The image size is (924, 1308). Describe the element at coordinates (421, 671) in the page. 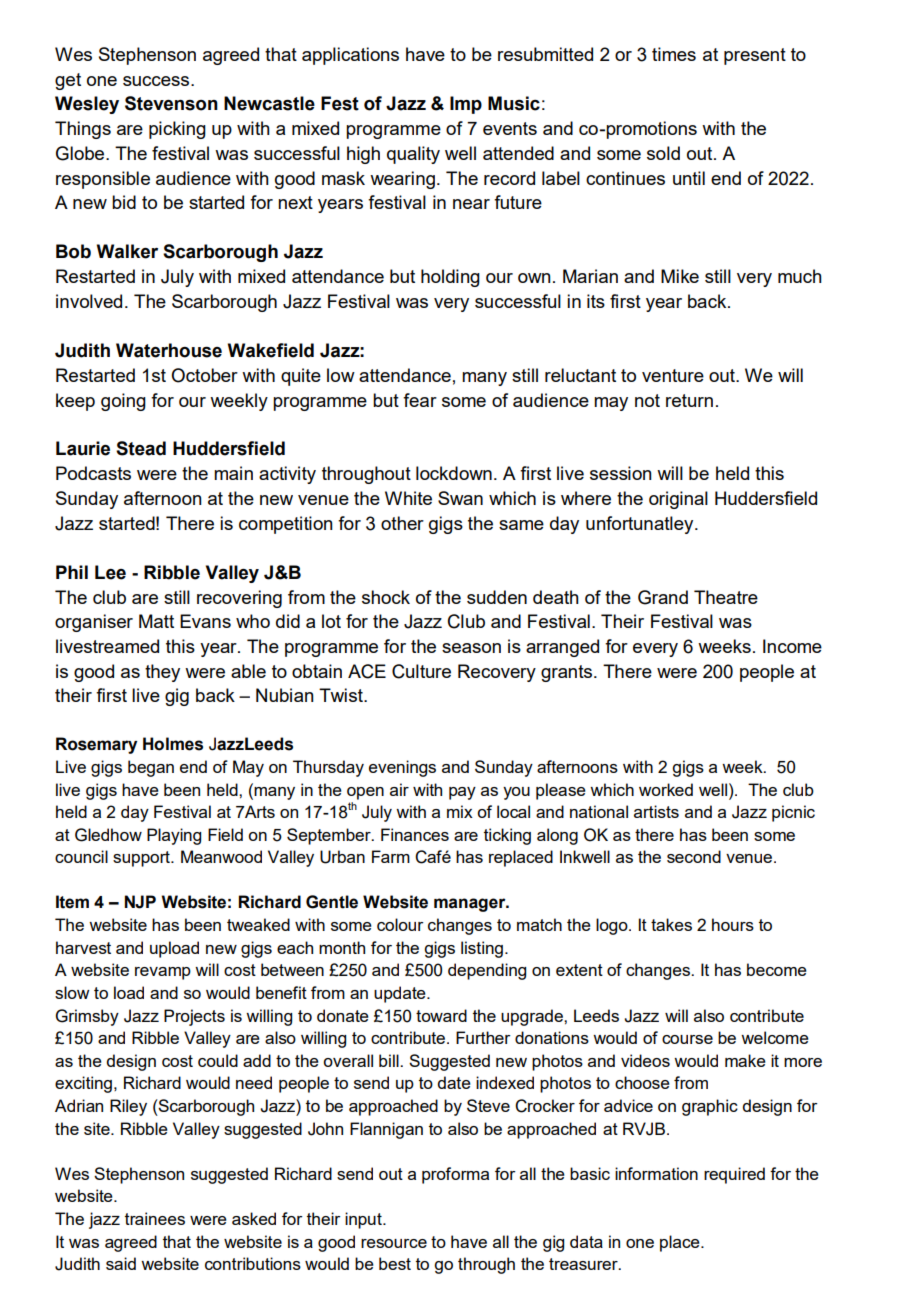

I see `Culture` at that location.
